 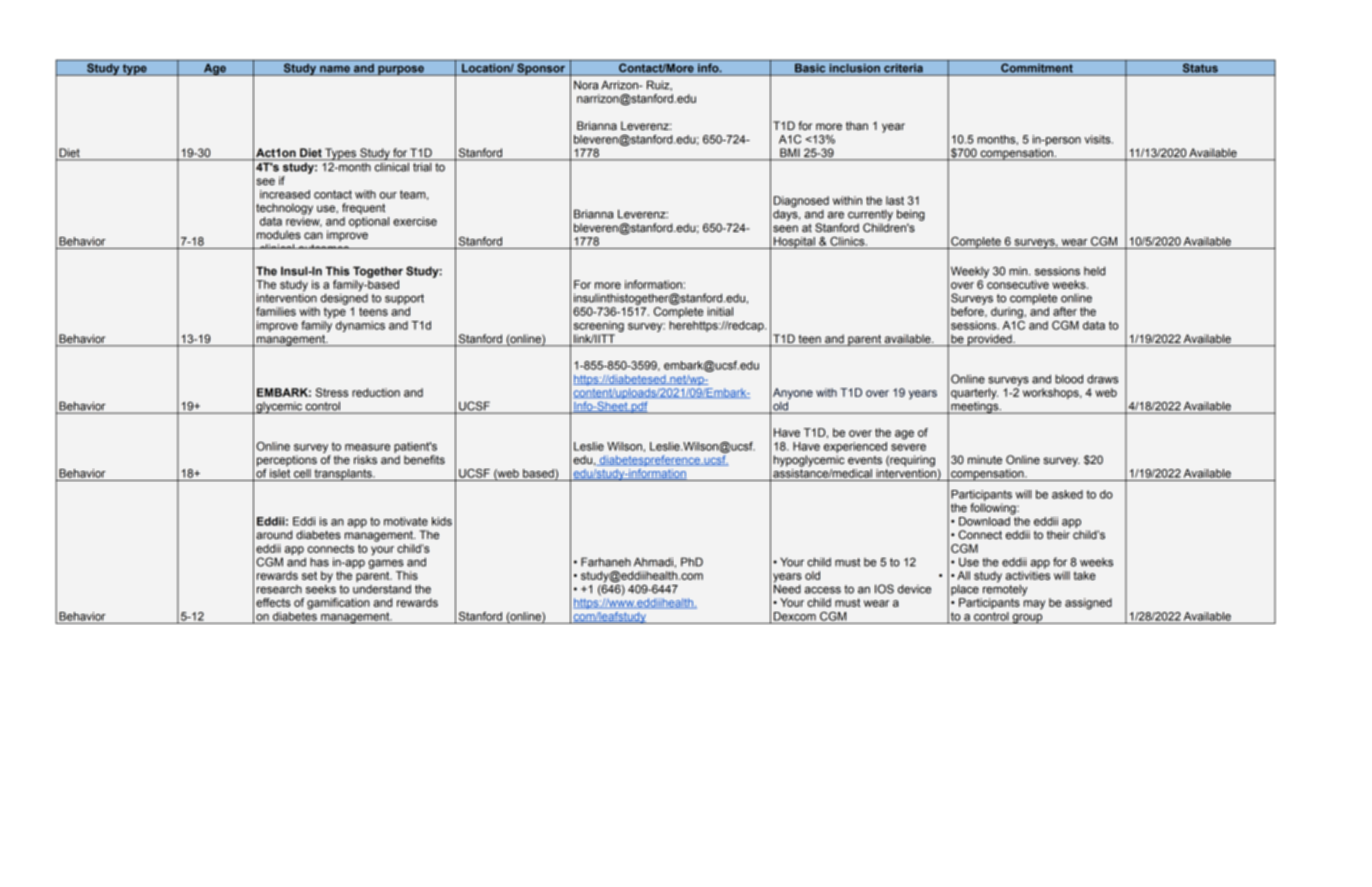 What do you see at coordinates (1099, 139) in the document?
I see `visits` at bounding box center [1099, 139].
